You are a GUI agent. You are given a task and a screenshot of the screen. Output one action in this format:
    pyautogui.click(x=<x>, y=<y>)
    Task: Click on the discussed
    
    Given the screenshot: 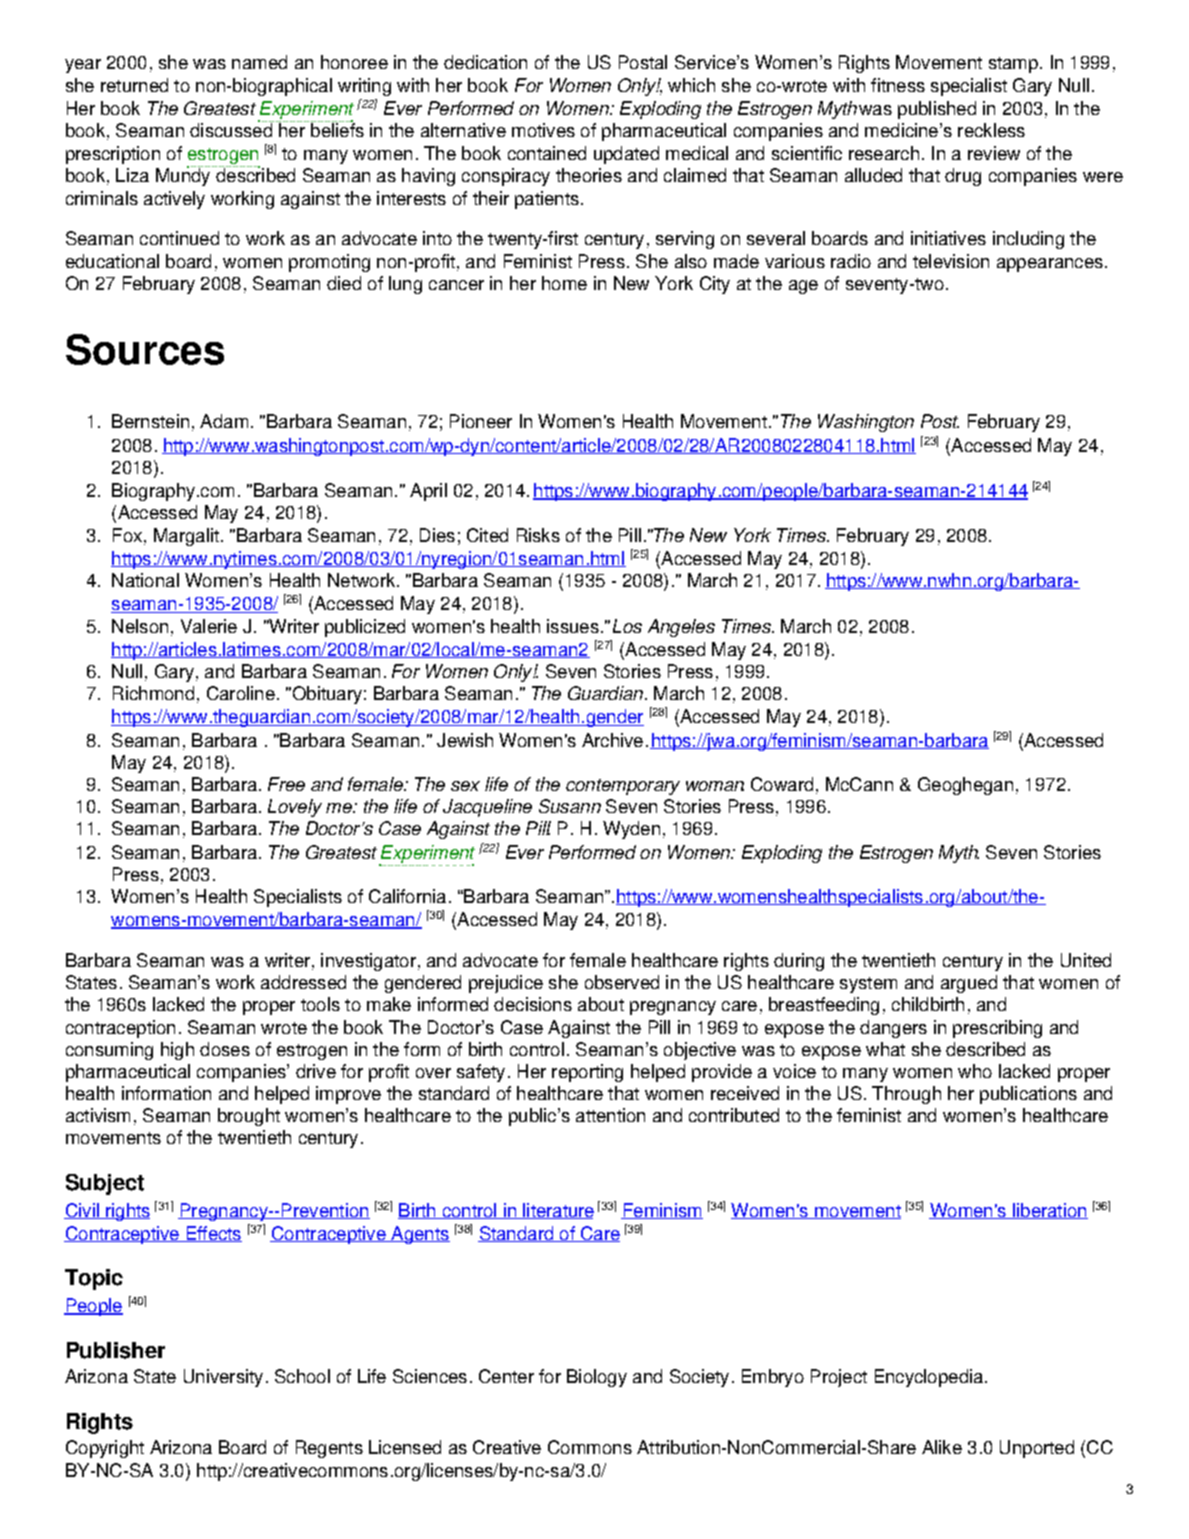 What is the action you would take?
    pyautogui.click(x=232, y=129)
